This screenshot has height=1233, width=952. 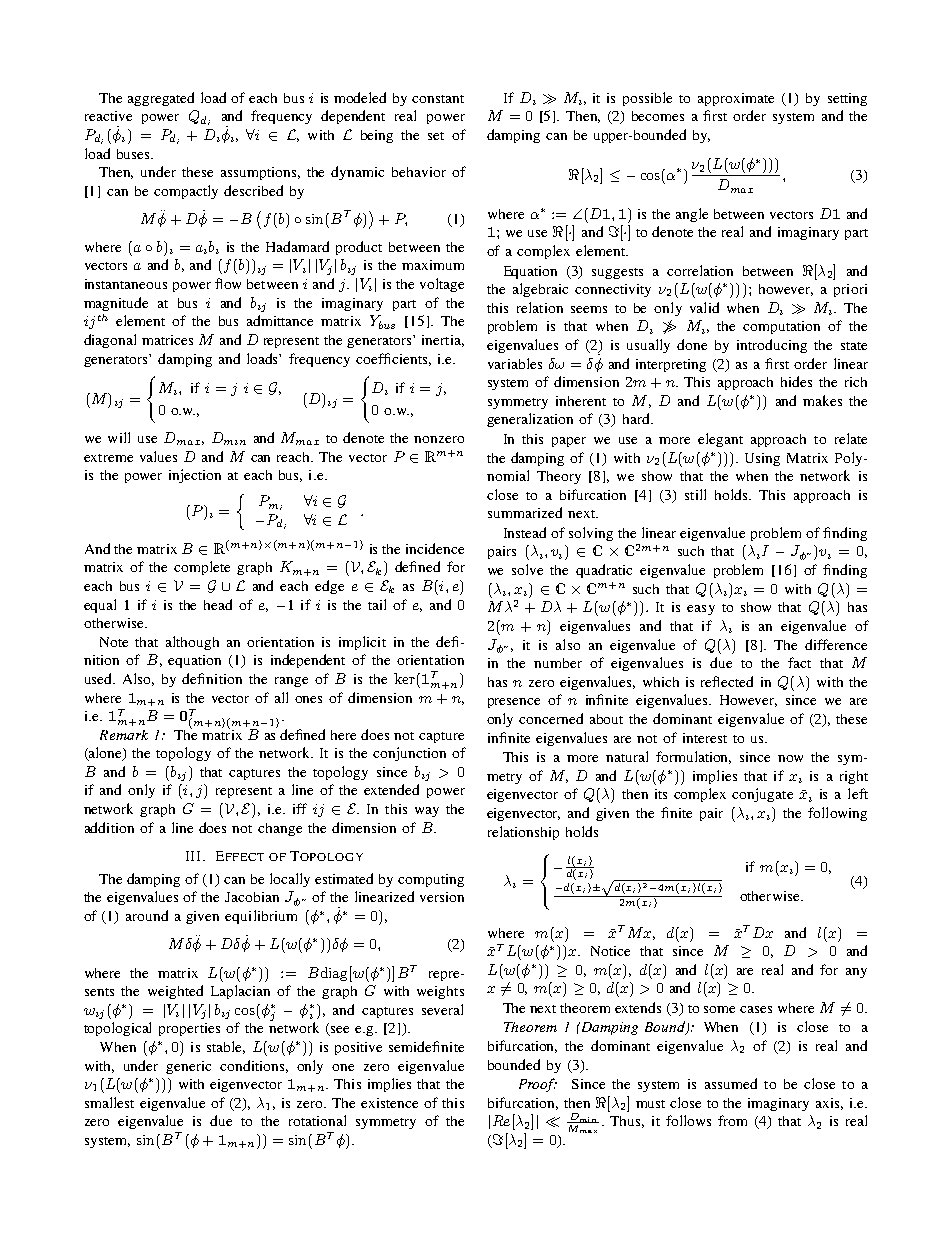 I want to click on addition, so click(x=109, y=827).
